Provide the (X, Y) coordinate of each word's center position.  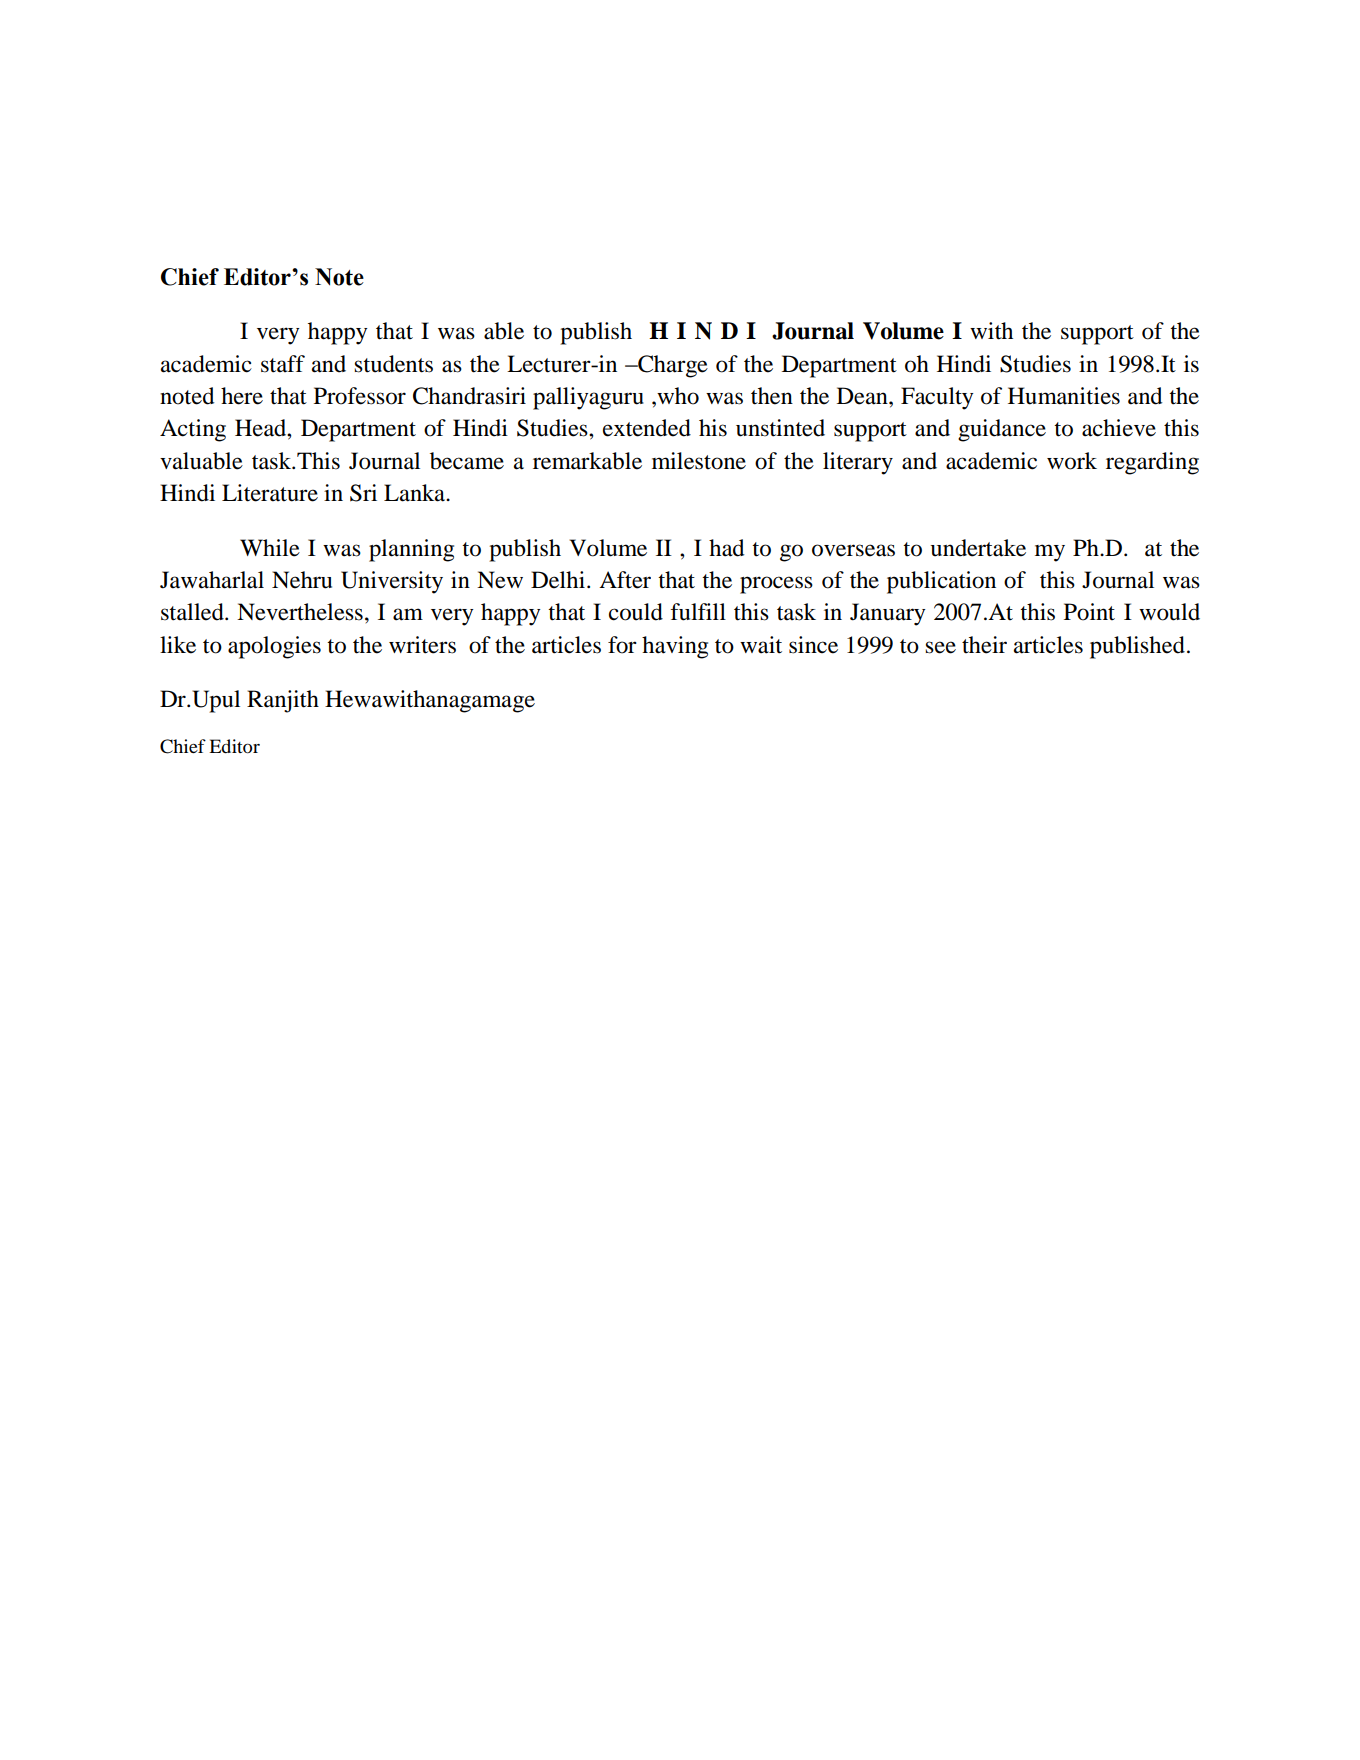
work (1072, 461)
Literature (270, 493)
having (675, 647)
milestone (699, 461)
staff (283, 364)
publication (941, 582)
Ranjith (283, 701)
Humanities (1064, 396)
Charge (672, 366)
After (625, 580)
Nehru (302, 580)
